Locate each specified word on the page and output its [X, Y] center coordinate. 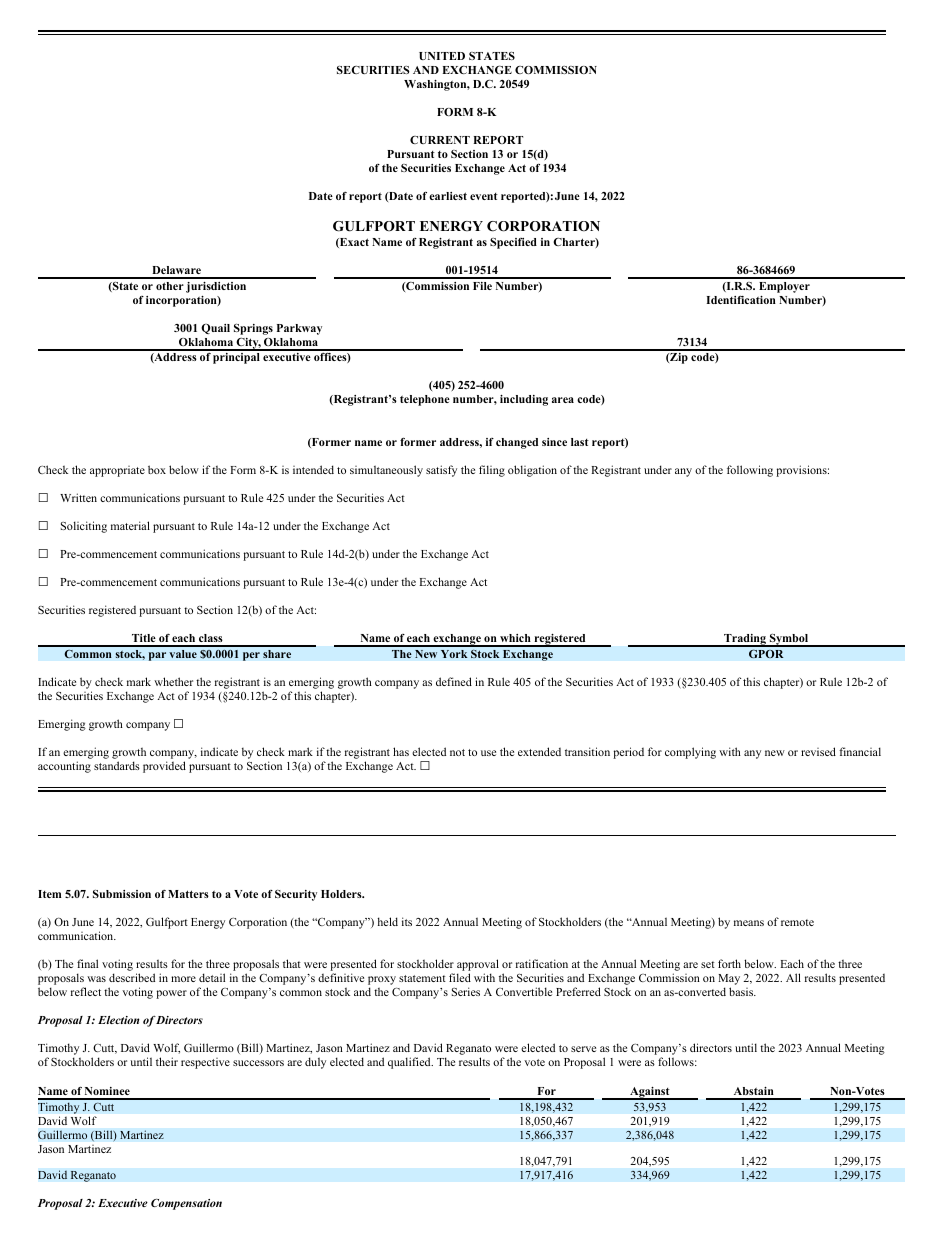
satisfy [441, 471]
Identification [741, 300]
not [457, 752]
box [157, 469]
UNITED [442, 56]
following [750, 471]
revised [818, 751]
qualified [410, 1063]
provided [164, 767]
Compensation [186, 1204]
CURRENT [440, 140]
